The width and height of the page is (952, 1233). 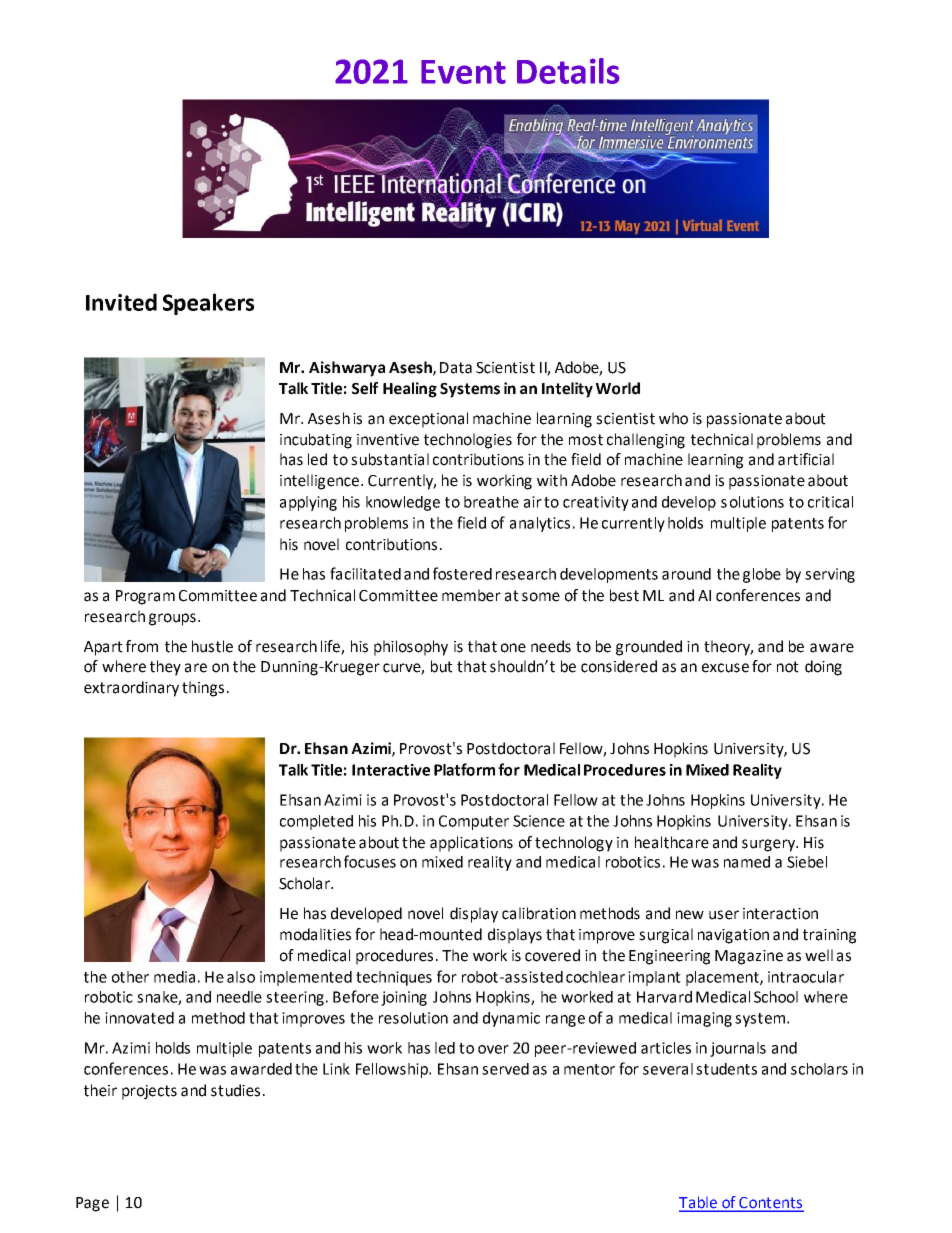 I want to click on served, so click(x=505, y=1069).
